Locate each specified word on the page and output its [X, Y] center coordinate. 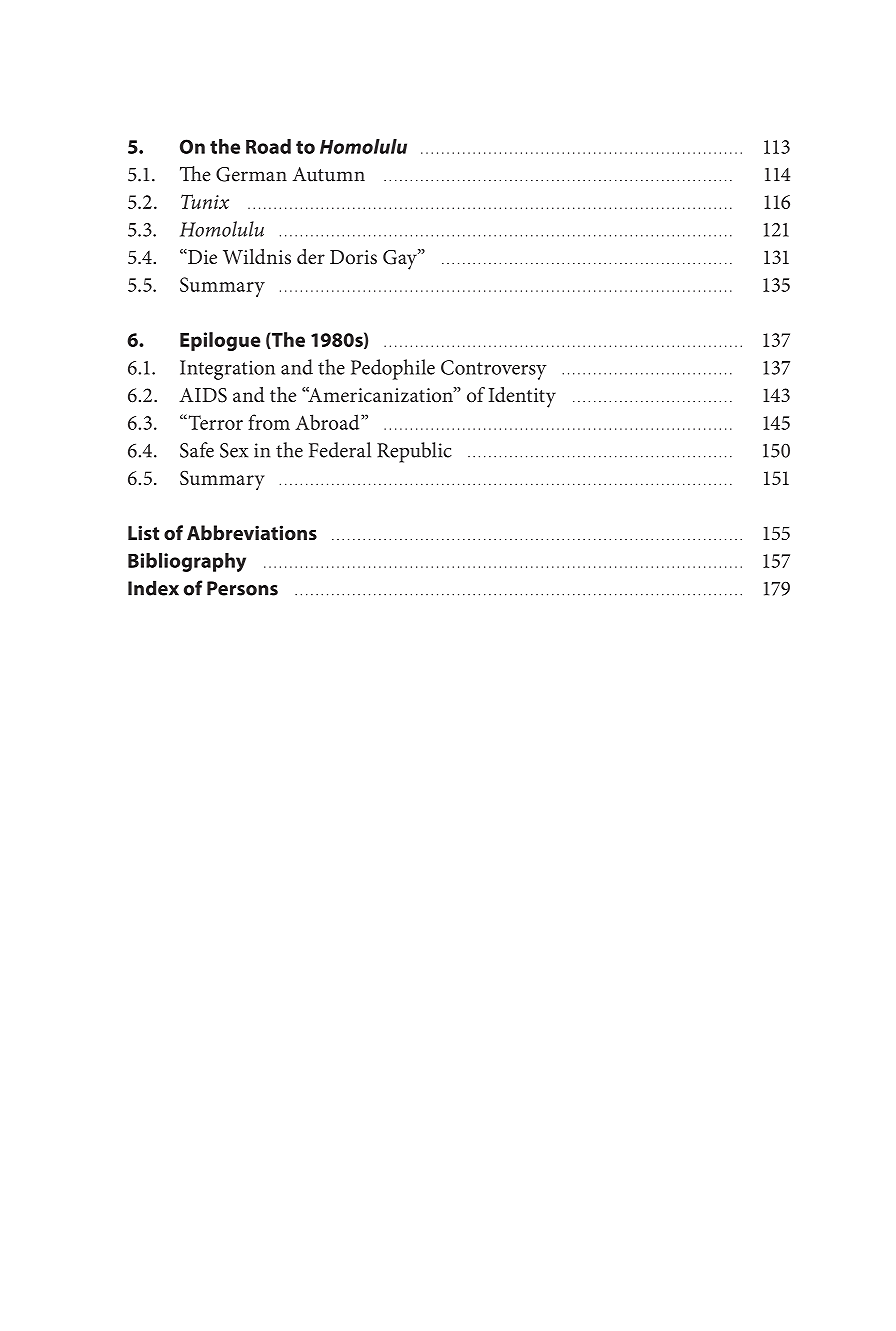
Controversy [494, 370]
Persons [242, 588]
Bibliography [187, 562]
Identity [522, 397]
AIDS [203, 395]
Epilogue [220, 341]
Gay [401, 259]
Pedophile [393, 369]
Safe [197, 450]
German [251, 174]
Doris [353, 257]
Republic [414, 452]
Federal [340, 450]
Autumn [328, 174]
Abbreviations [252, 532]
